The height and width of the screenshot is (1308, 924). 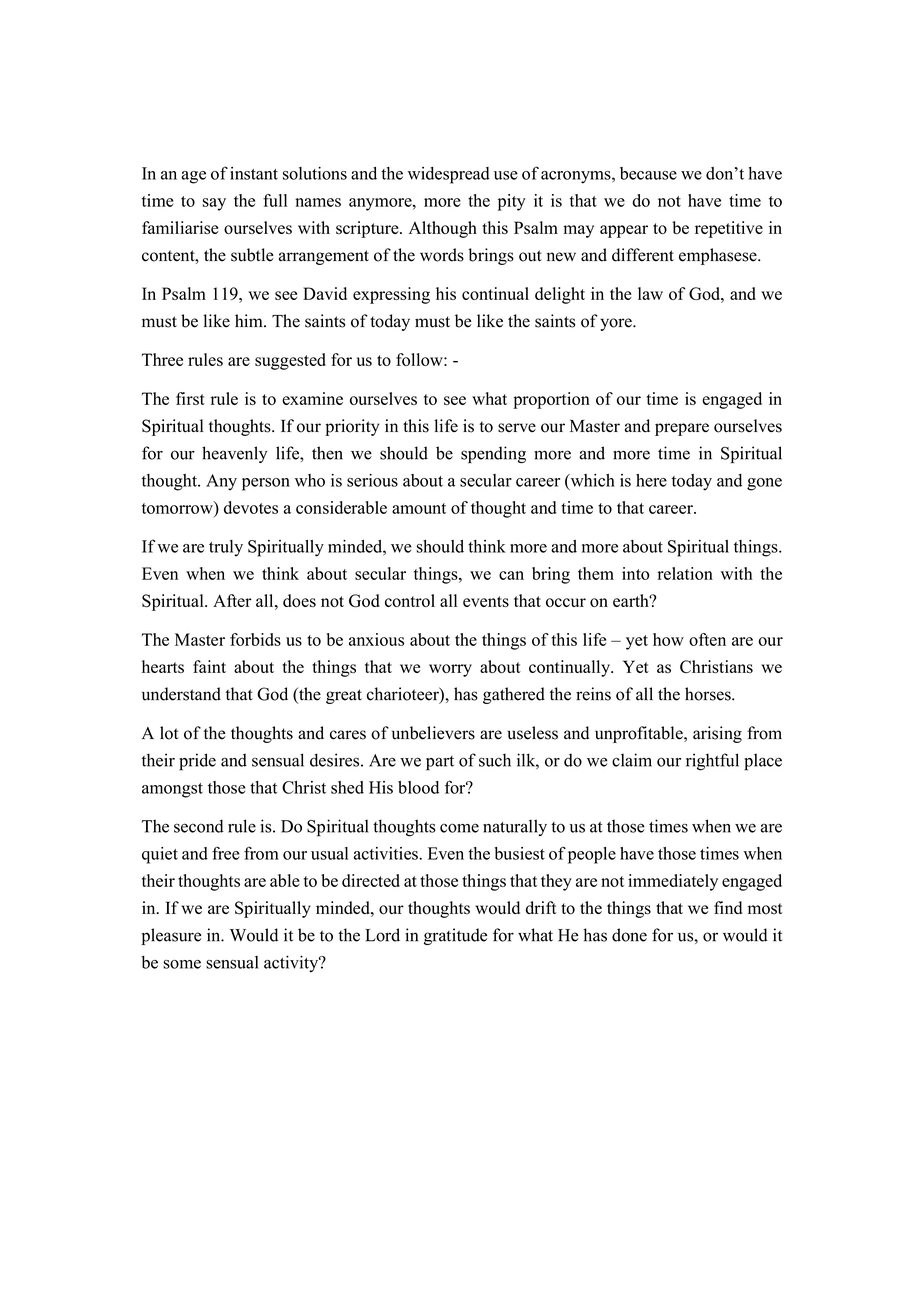 I want to click on relation, so click(x=685, y=573).
